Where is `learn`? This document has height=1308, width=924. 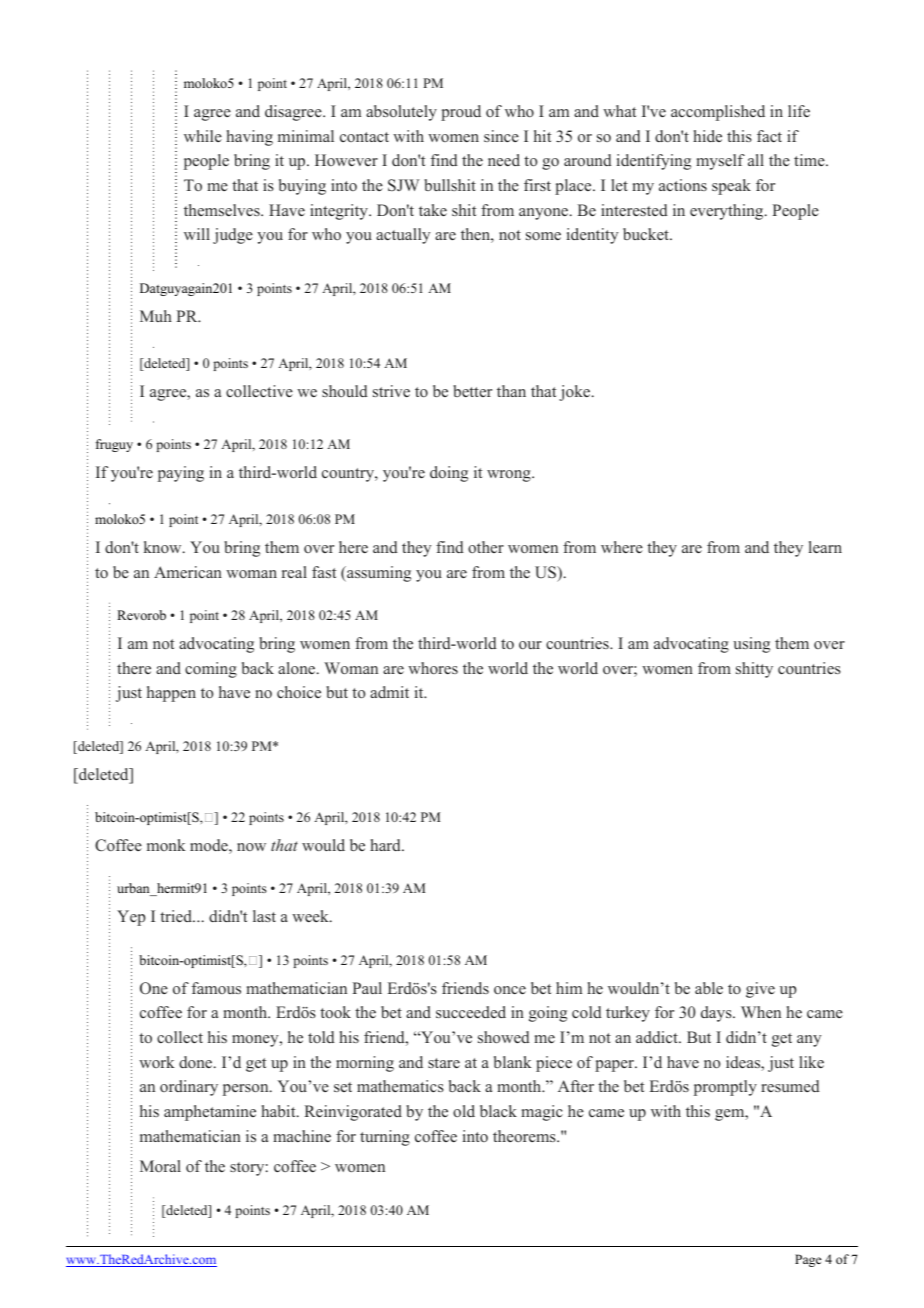
learn is located at coordinates (825, 547).
